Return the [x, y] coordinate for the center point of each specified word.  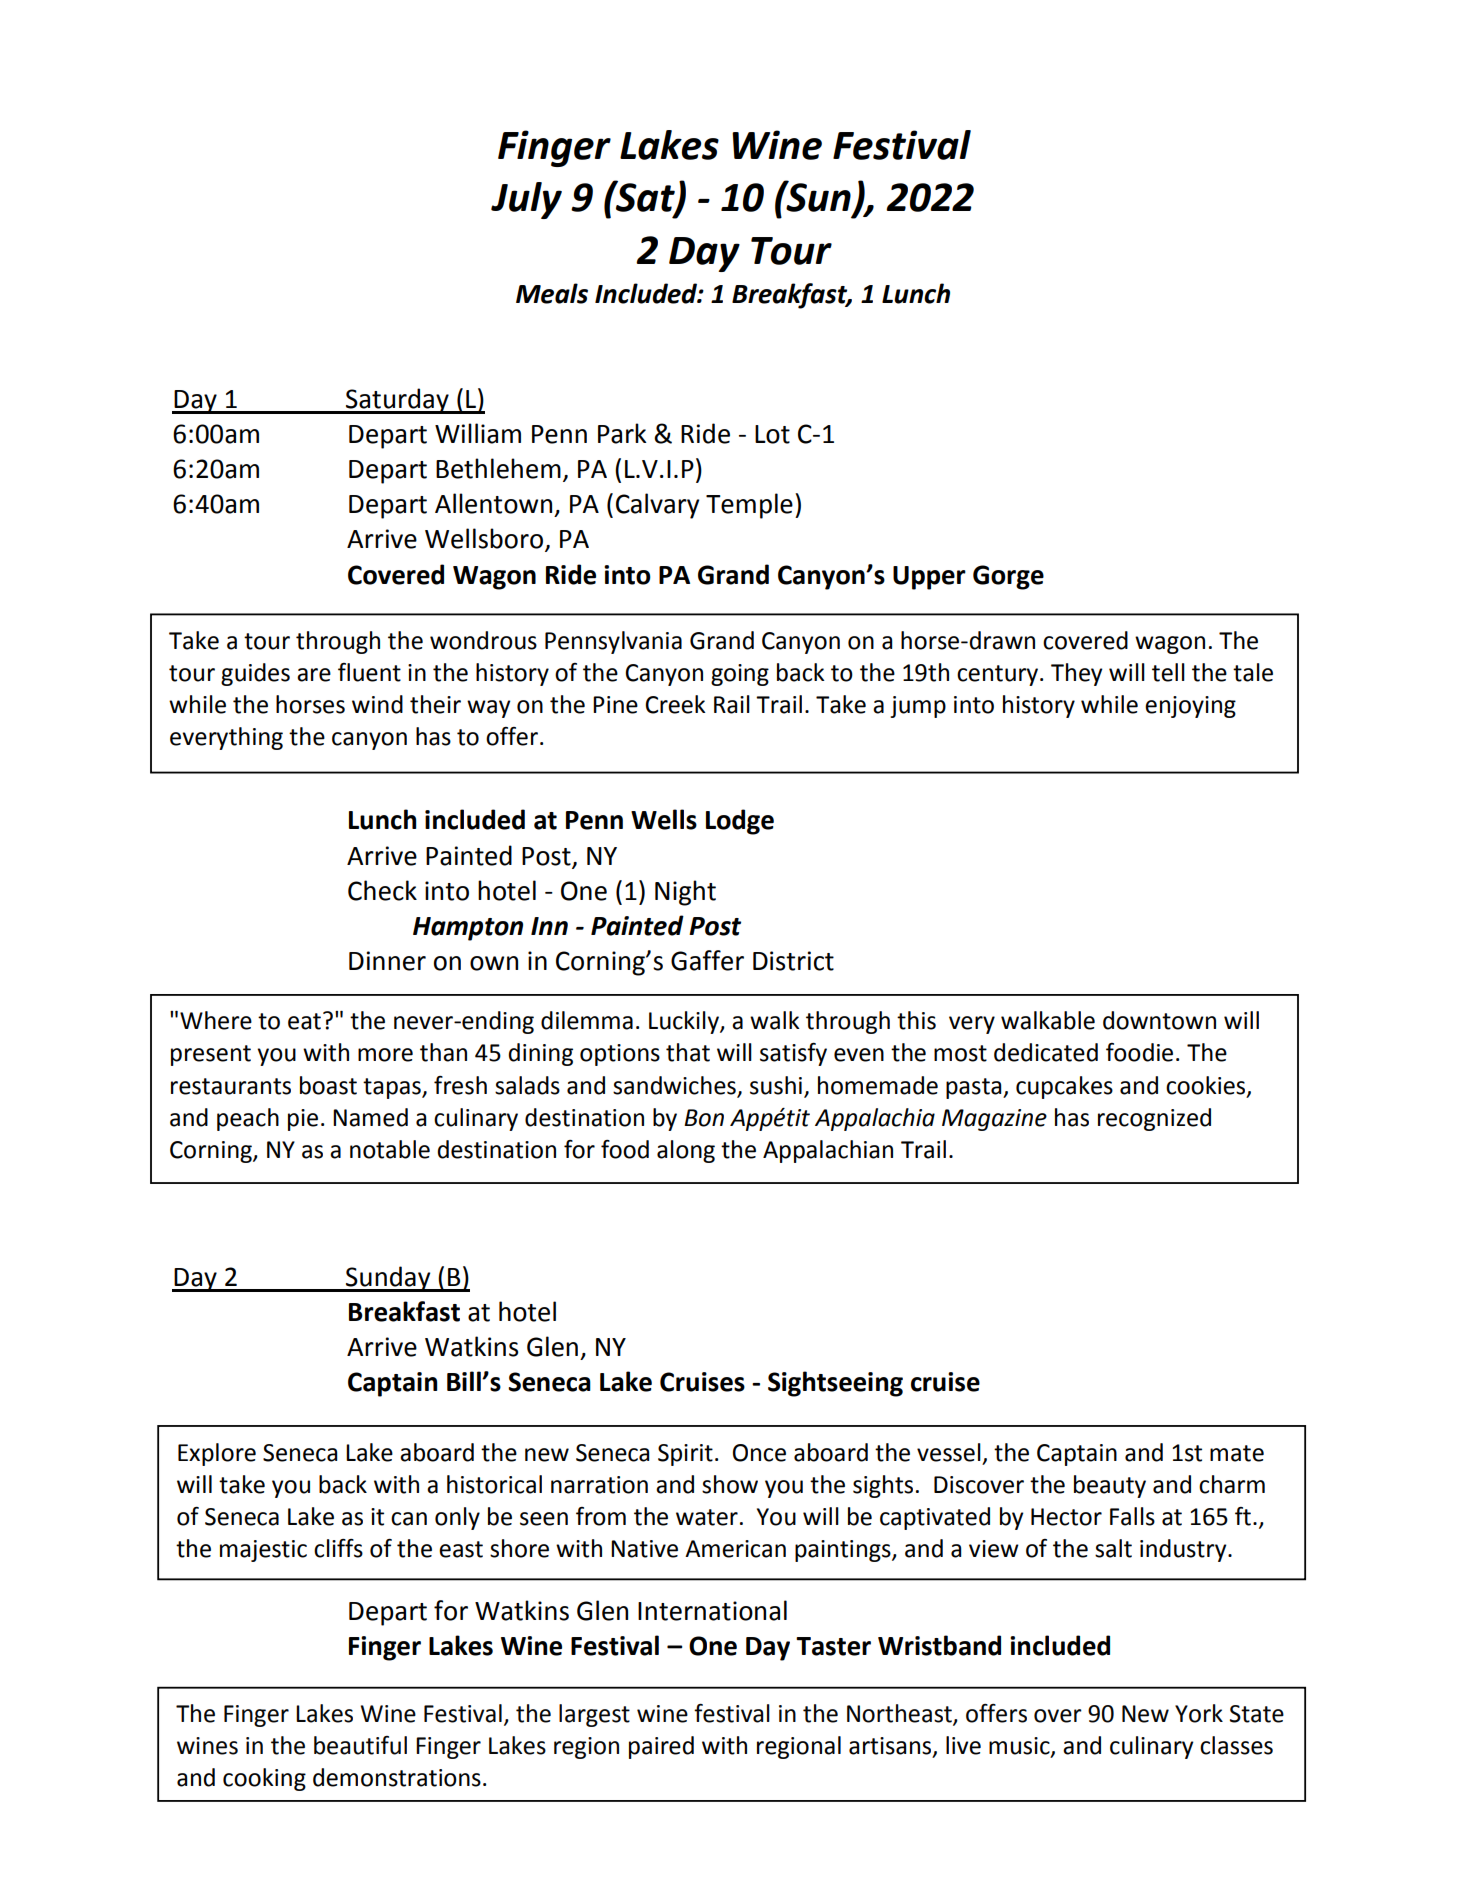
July [526, 200]
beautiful [360, 1745]
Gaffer [707, 960]
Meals [552, 293]
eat [304, 1021]
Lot [772, 434]
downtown [1159, 1020]
